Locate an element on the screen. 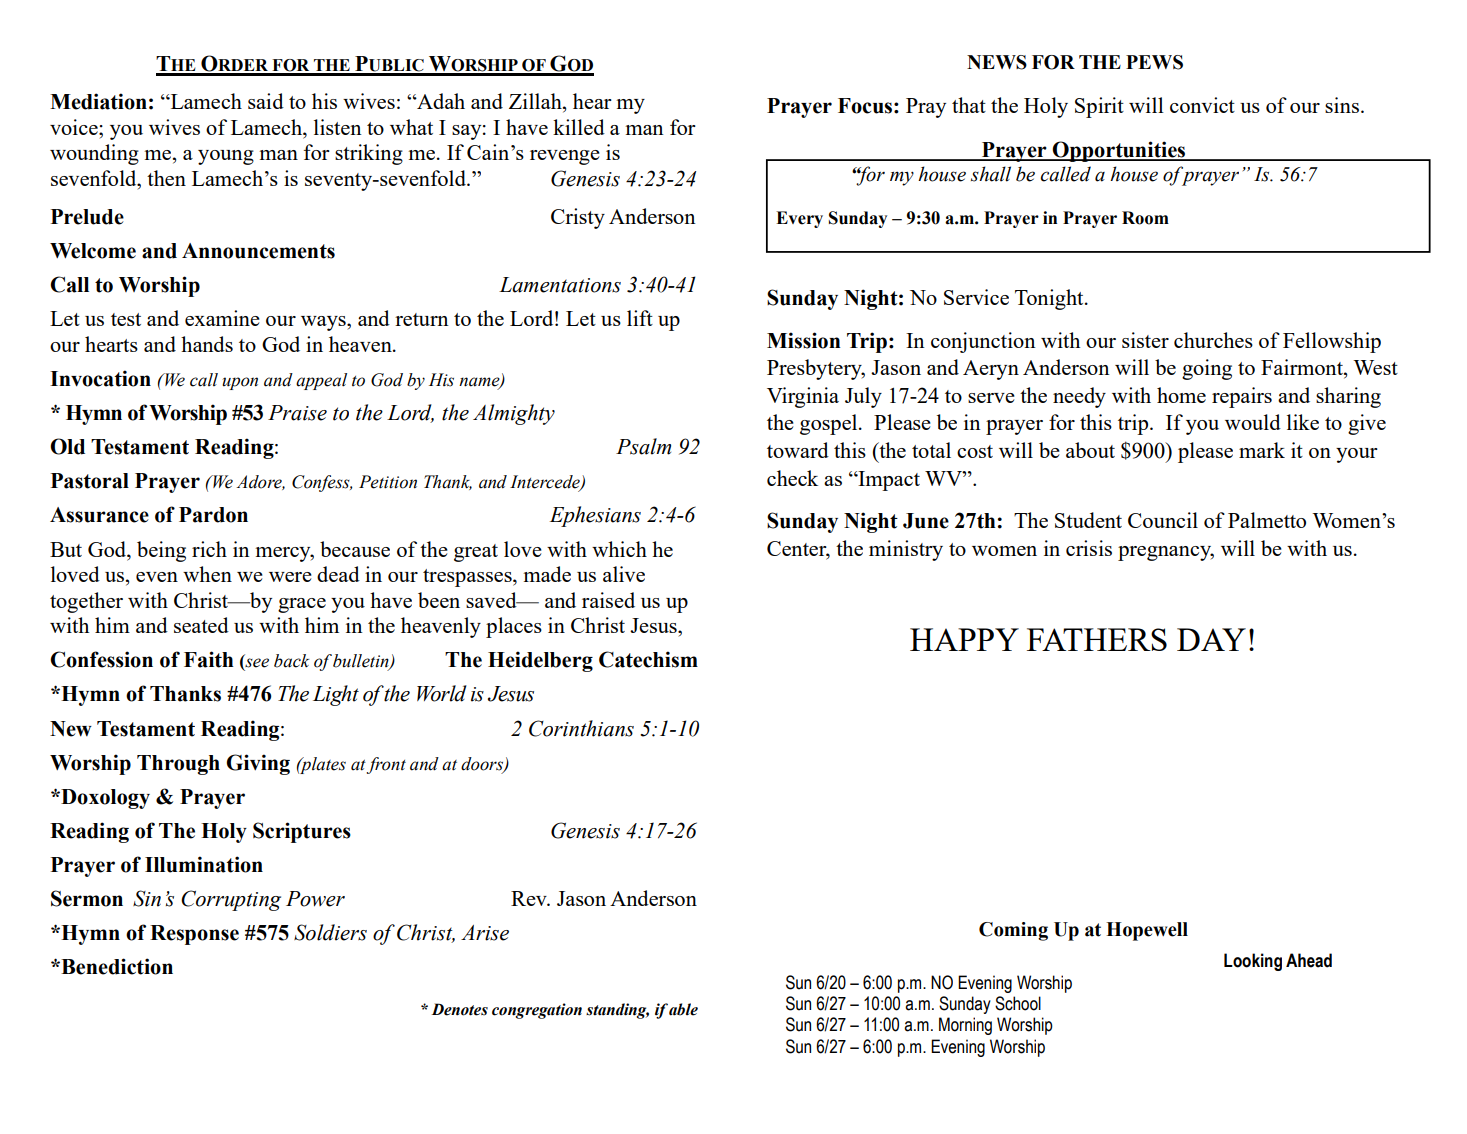 This screenshot has width=1467, height=1134. FATHERS is located at coordinates (1097, 639).
